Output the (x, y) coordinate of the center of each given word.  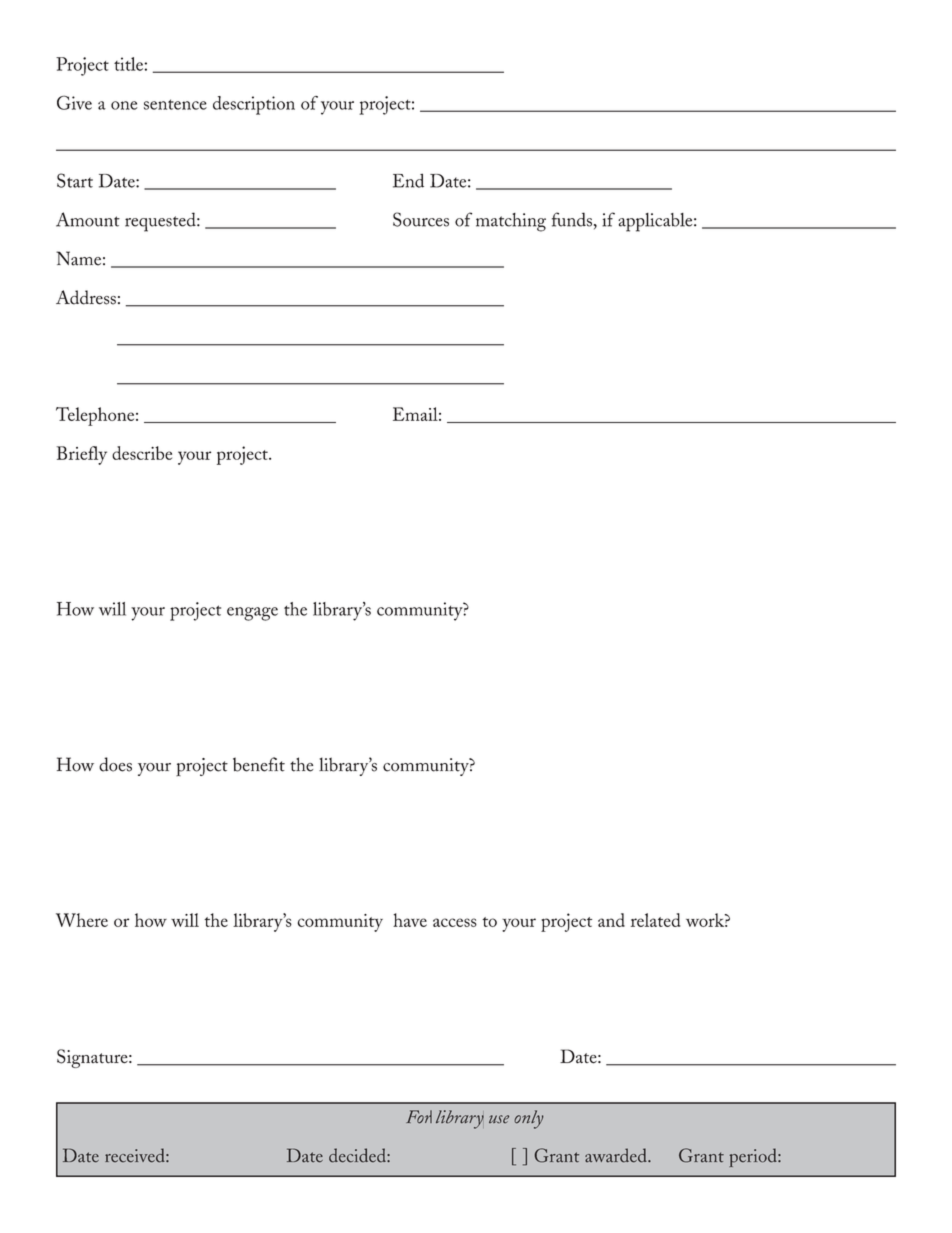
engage (252, 614)
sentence (175, 104)
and (611, 920)
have (410, 920)
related (655, 920)
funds (572, 219)
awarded (617, 1155)
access (455, 922)
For (419, 1117)
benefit (259, 764)
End (408, 180)
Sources (421, 219)
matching (511, 222)
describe (142, 453)
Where (82, 920)
